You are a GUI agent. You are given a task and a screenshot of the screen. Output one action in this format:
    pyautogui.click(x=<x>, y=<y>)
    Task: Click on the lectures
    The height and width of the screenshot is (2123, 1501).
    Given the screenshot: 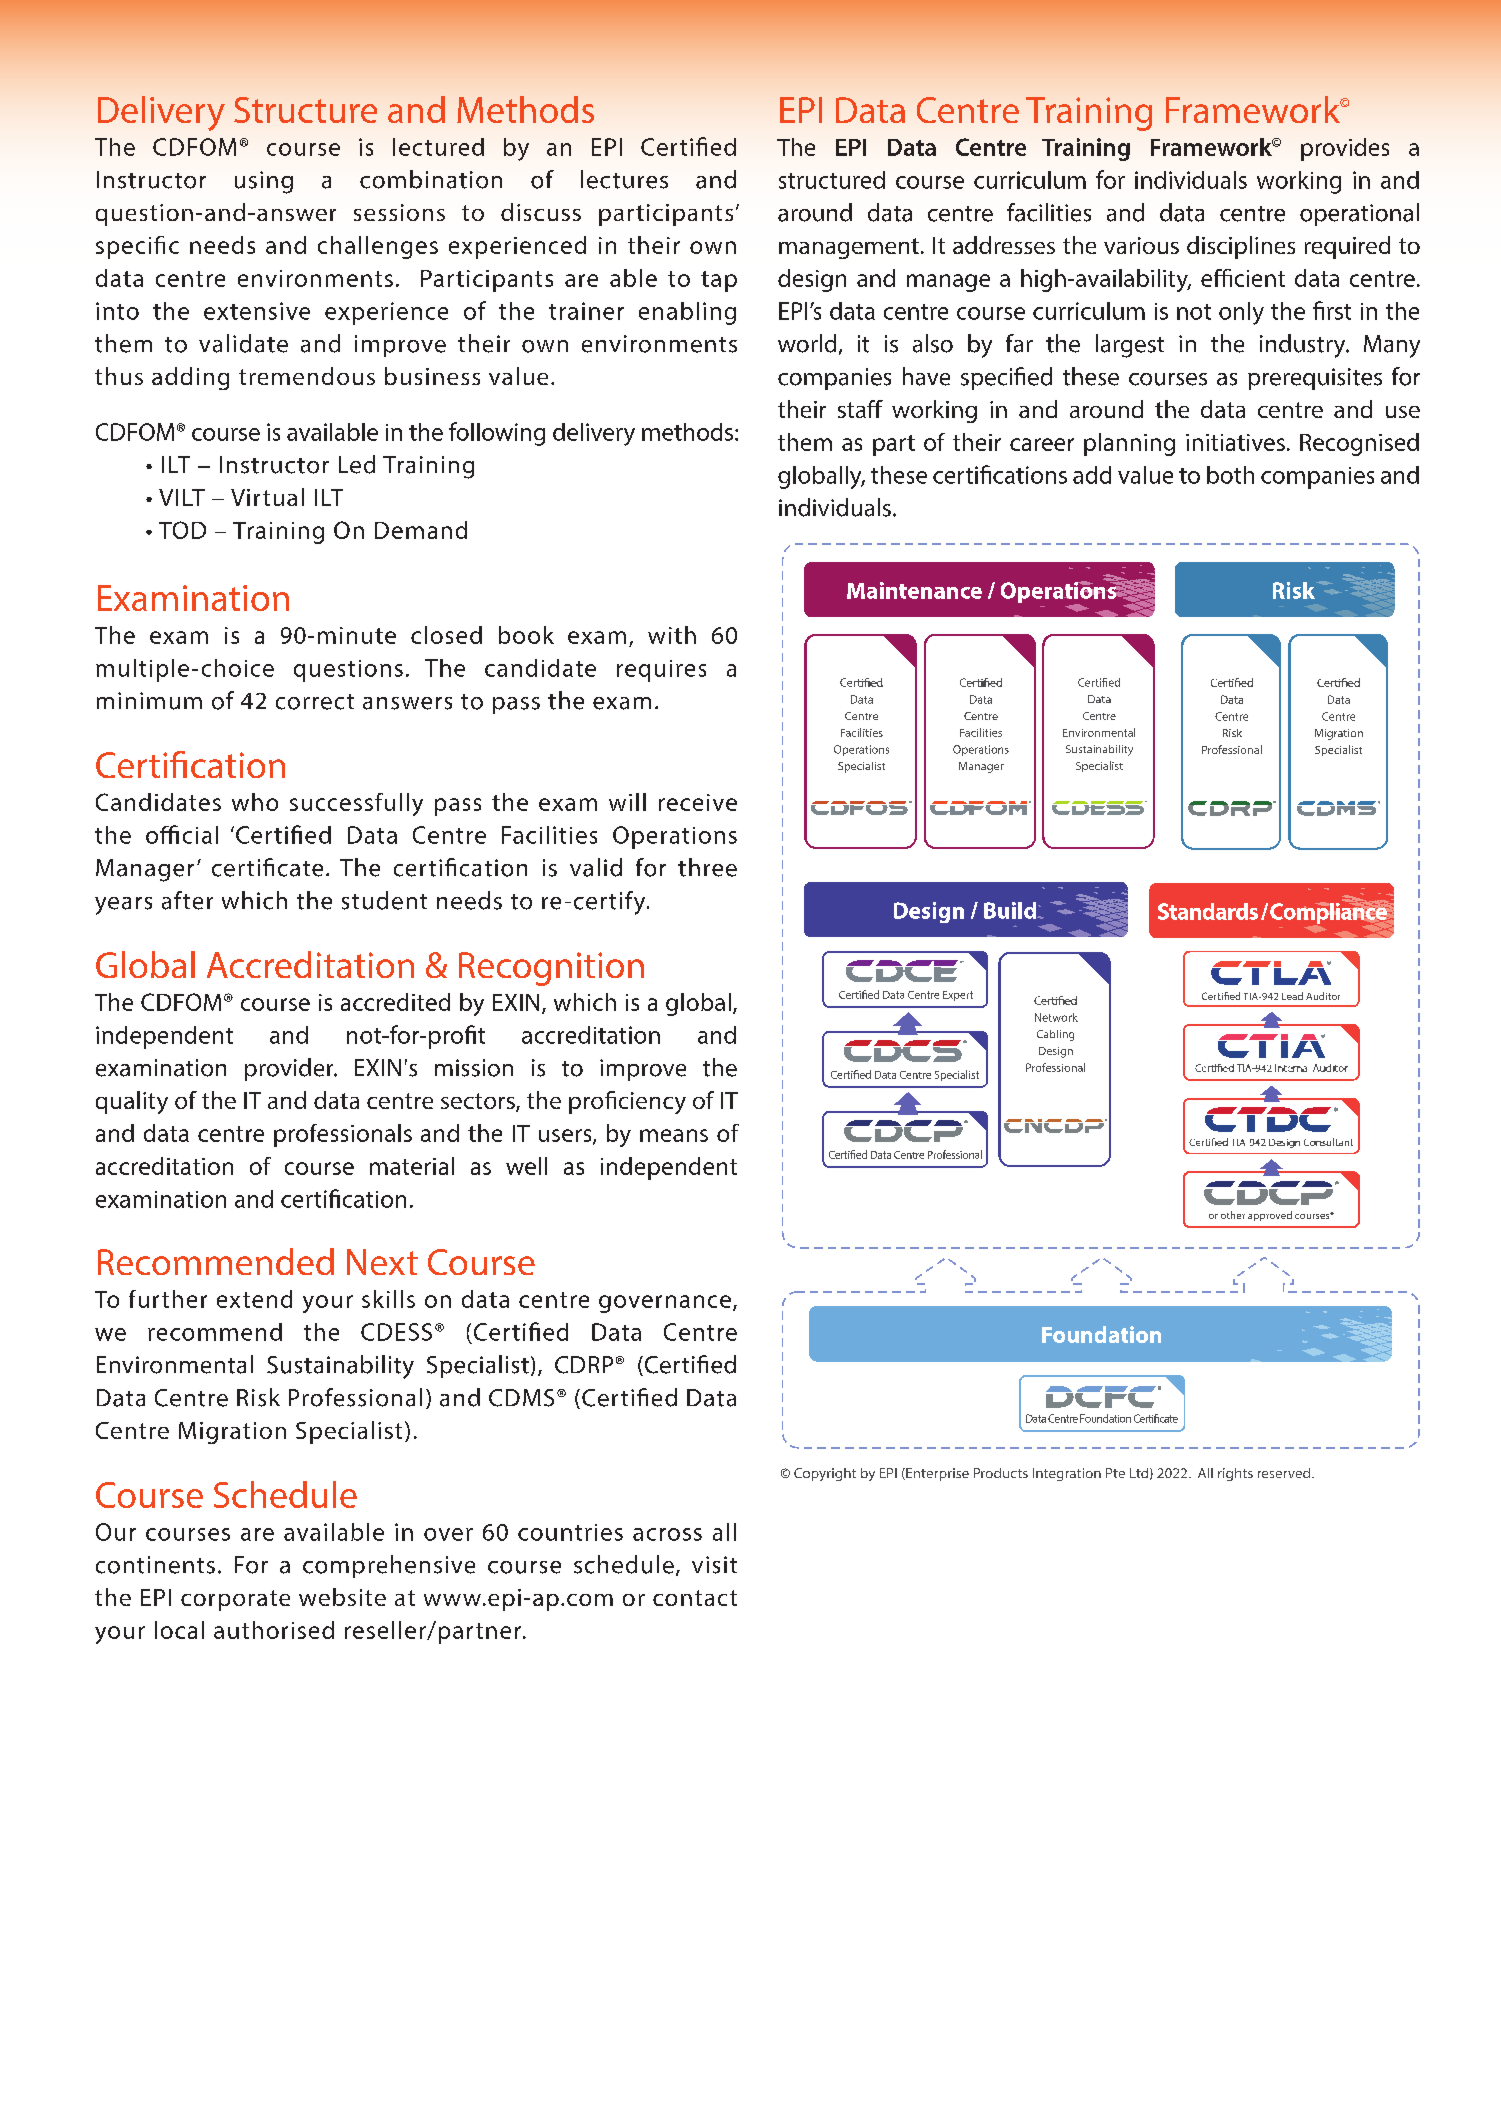 What is the action you would take?
    pyautogui.click(x=624, y=179)
